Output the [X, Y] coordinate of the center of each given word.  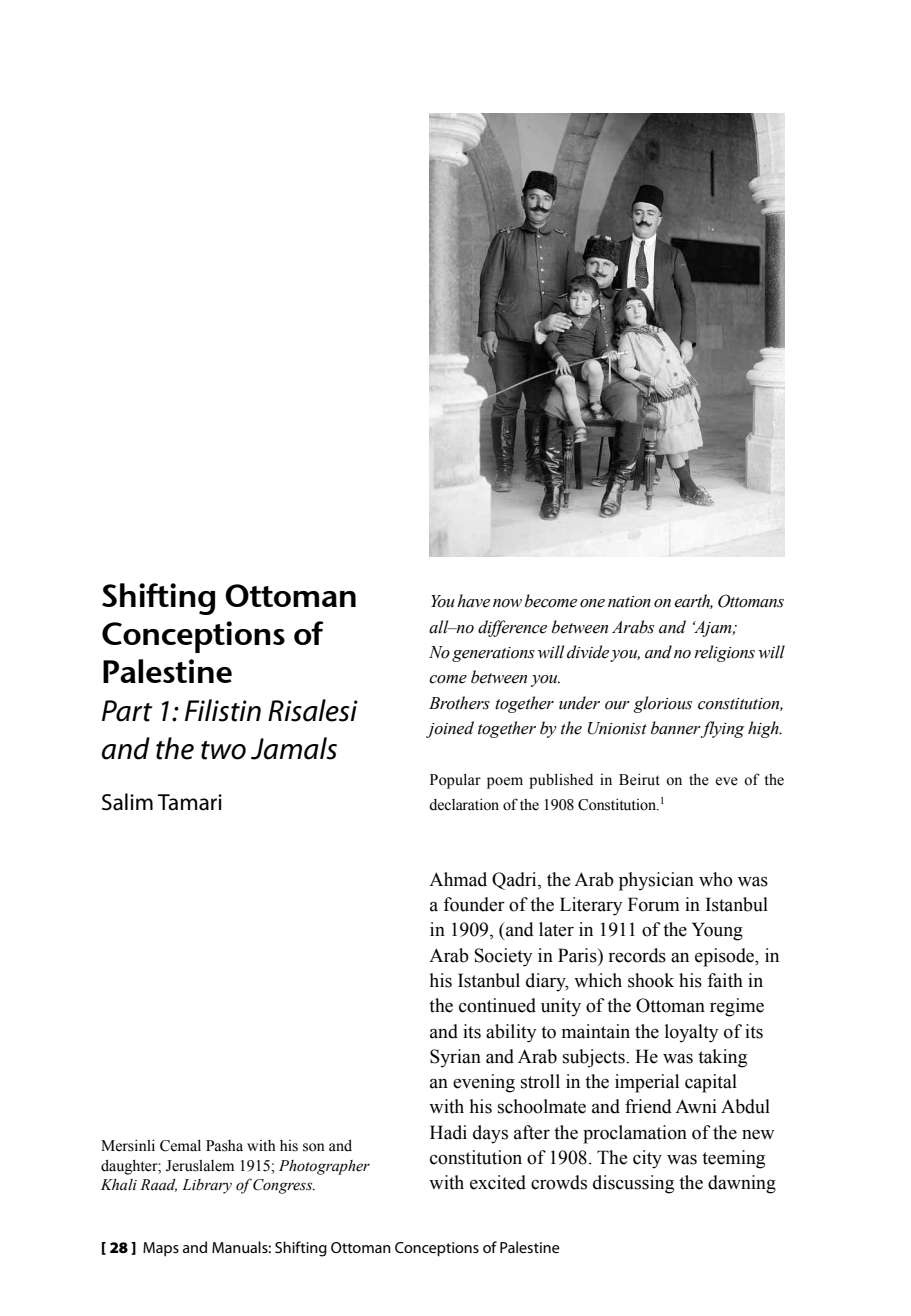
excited [498, 1182]
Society [503, 957]
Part [127, 711]
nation [629, 602]
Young [717, 931]
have [473, 601]
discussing [633, 1184]
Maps [161, 1249]
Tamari [190, 802]
